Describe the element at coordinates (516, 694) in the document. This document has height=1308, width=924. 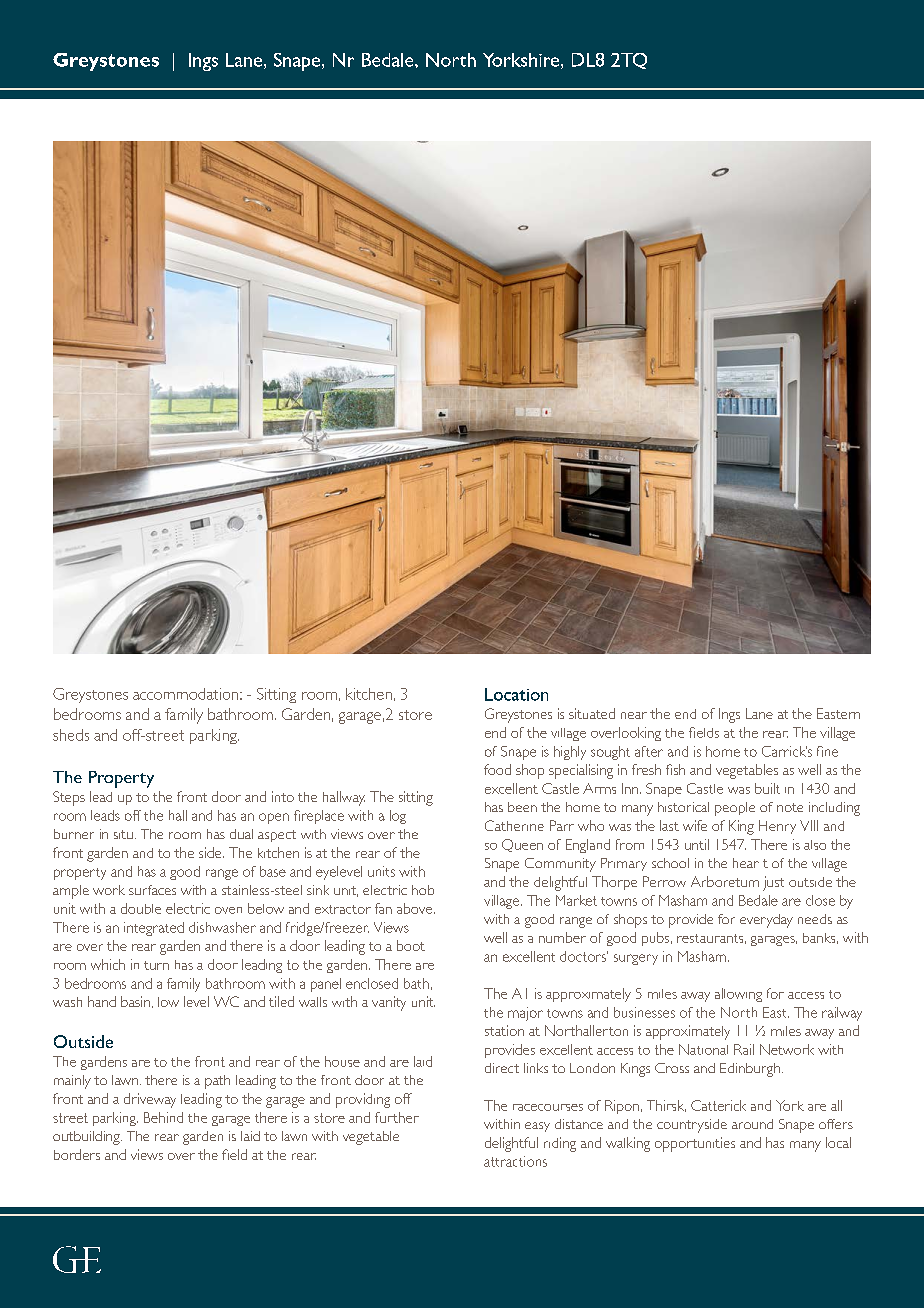
I see `Location` at that location.
